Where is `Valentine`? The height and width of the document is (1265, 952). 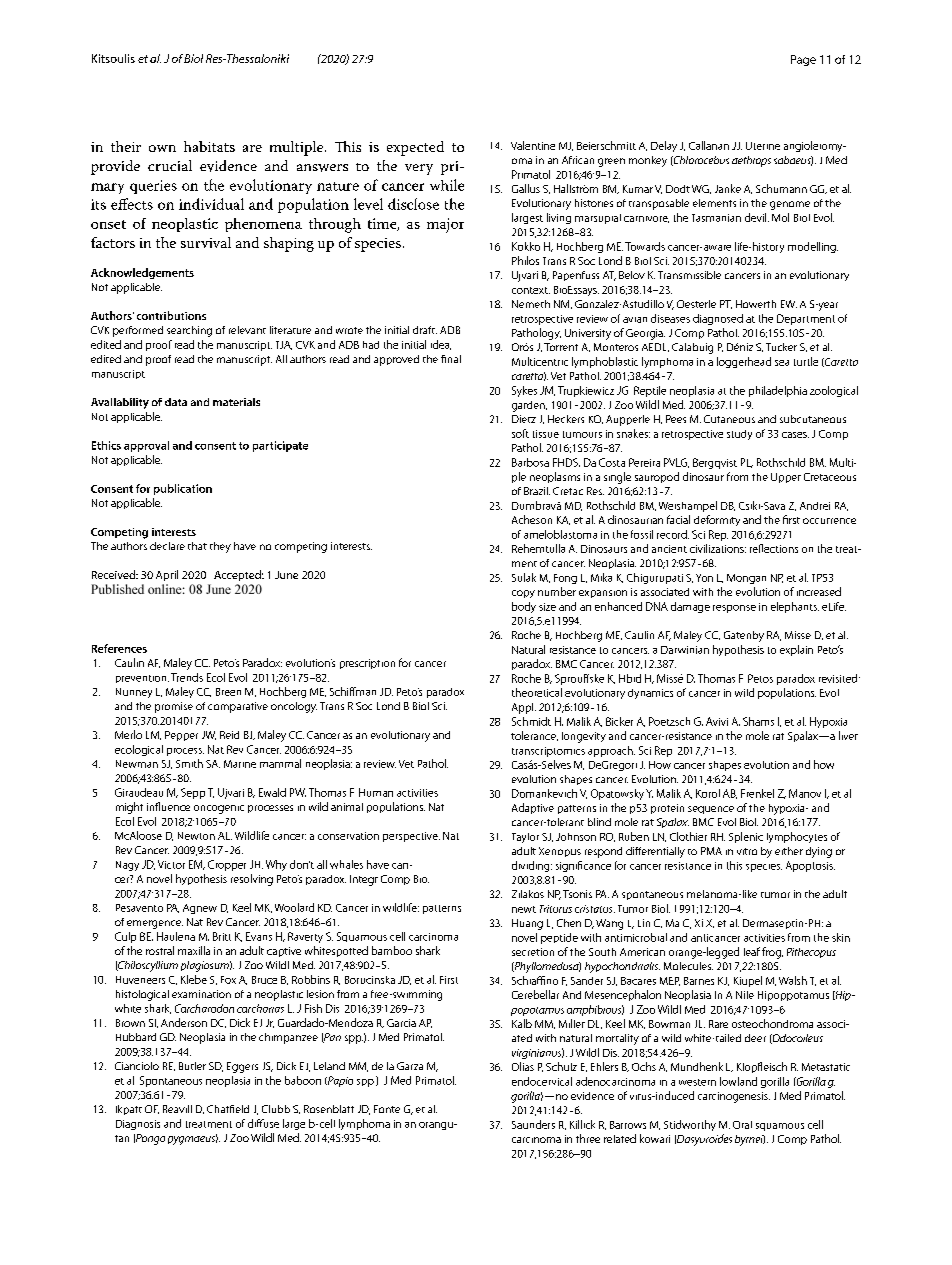
Valentine is located at coordinates (533, 145).
